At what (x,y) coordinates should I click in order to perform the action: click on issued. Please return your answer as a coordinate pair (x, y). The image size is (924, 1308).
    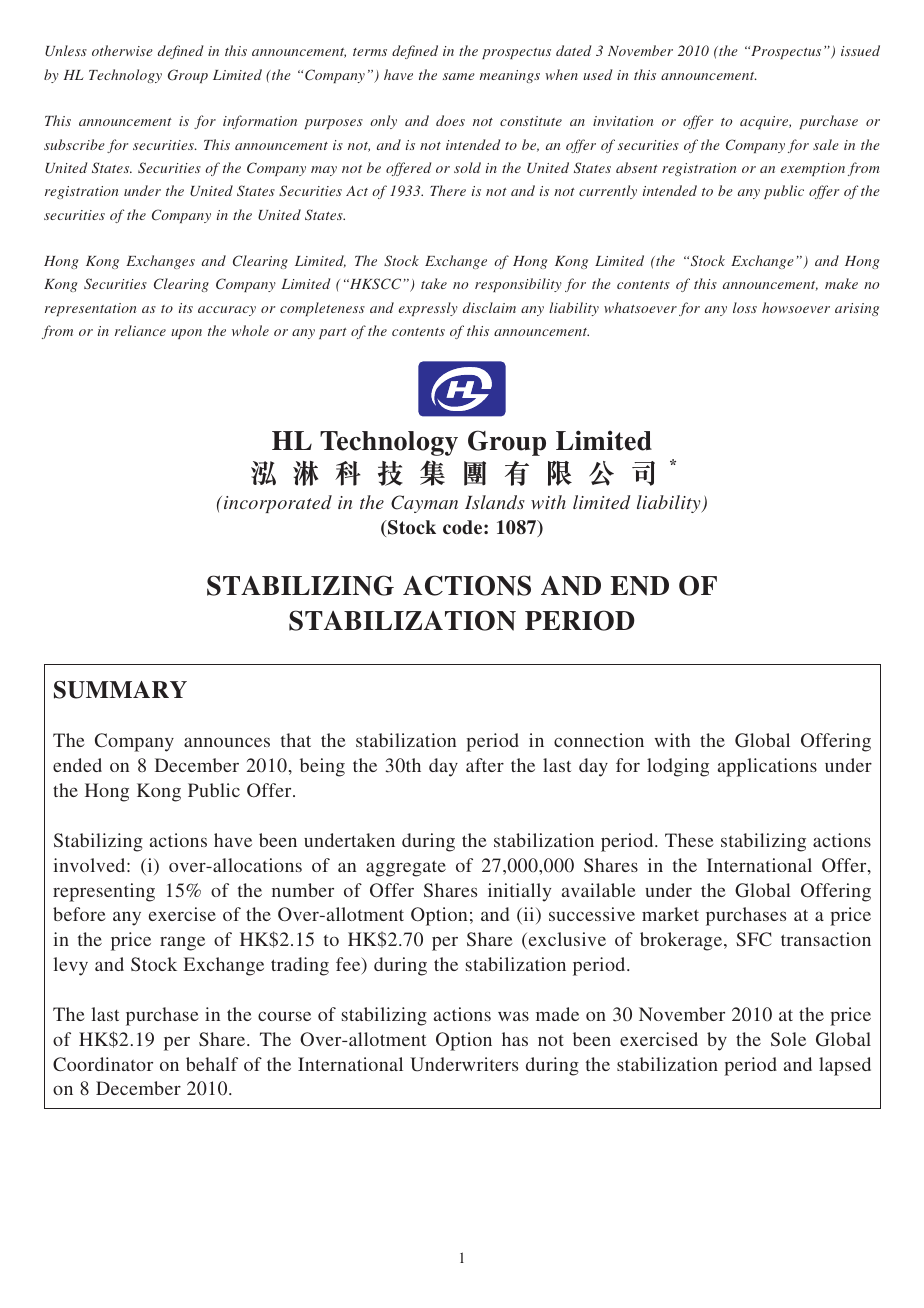
    Looking at the image, I should click on (860, 50).
